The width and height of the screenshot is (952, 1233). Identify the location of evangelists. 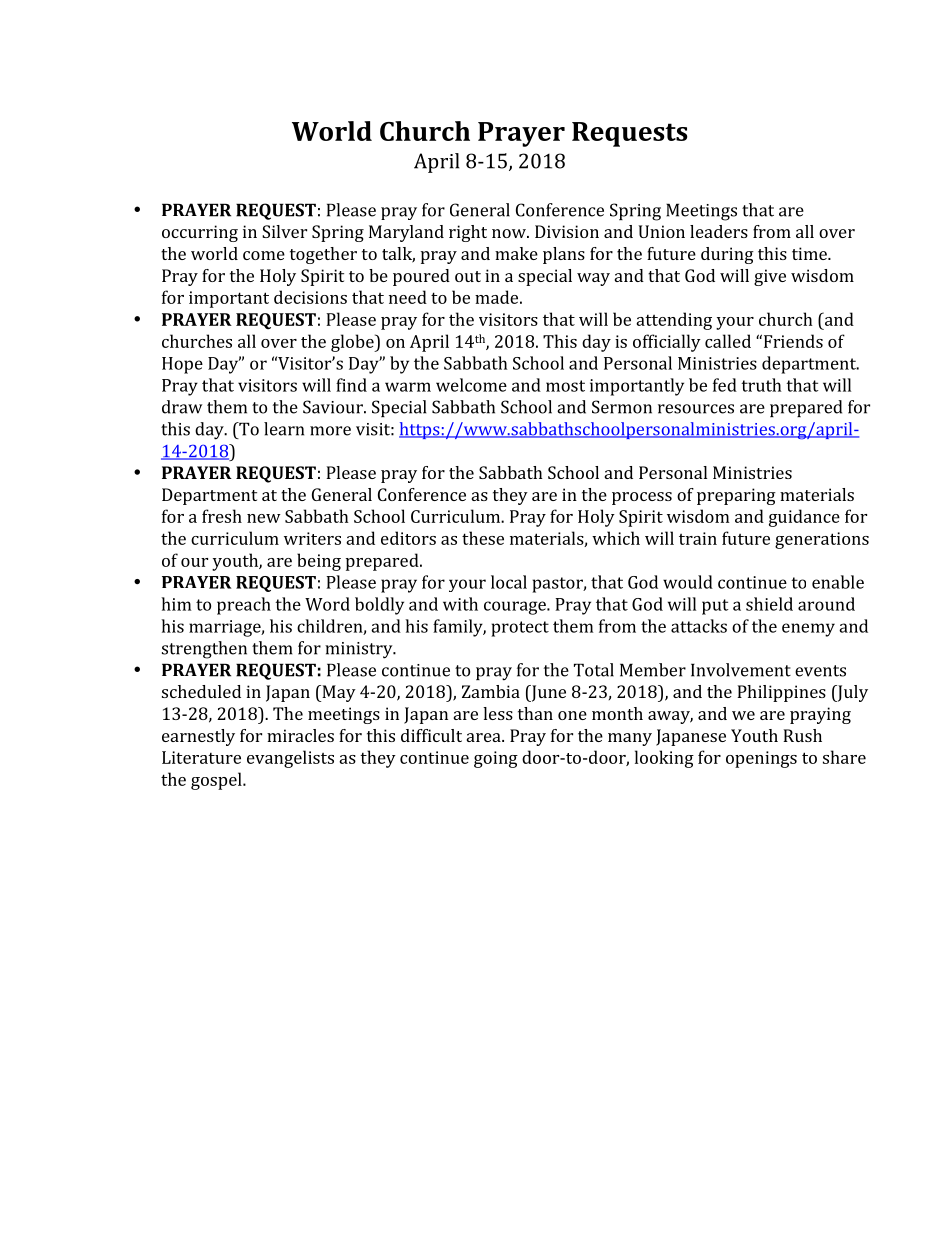
(290, 759).
